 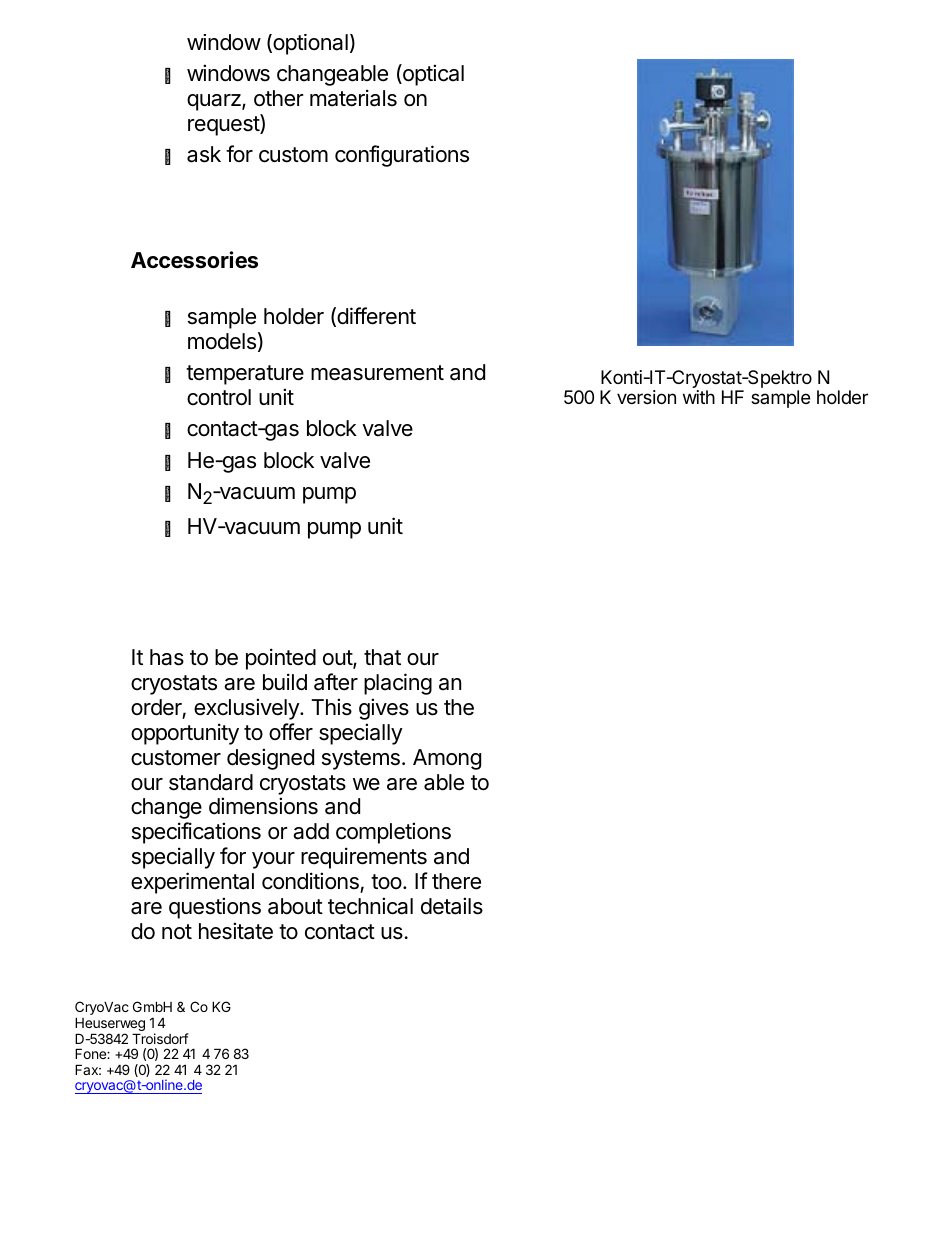 What do you see at coordinates (194, 260) in the screenshot?
I see `Accessories` at bounding box center [194, 260].
